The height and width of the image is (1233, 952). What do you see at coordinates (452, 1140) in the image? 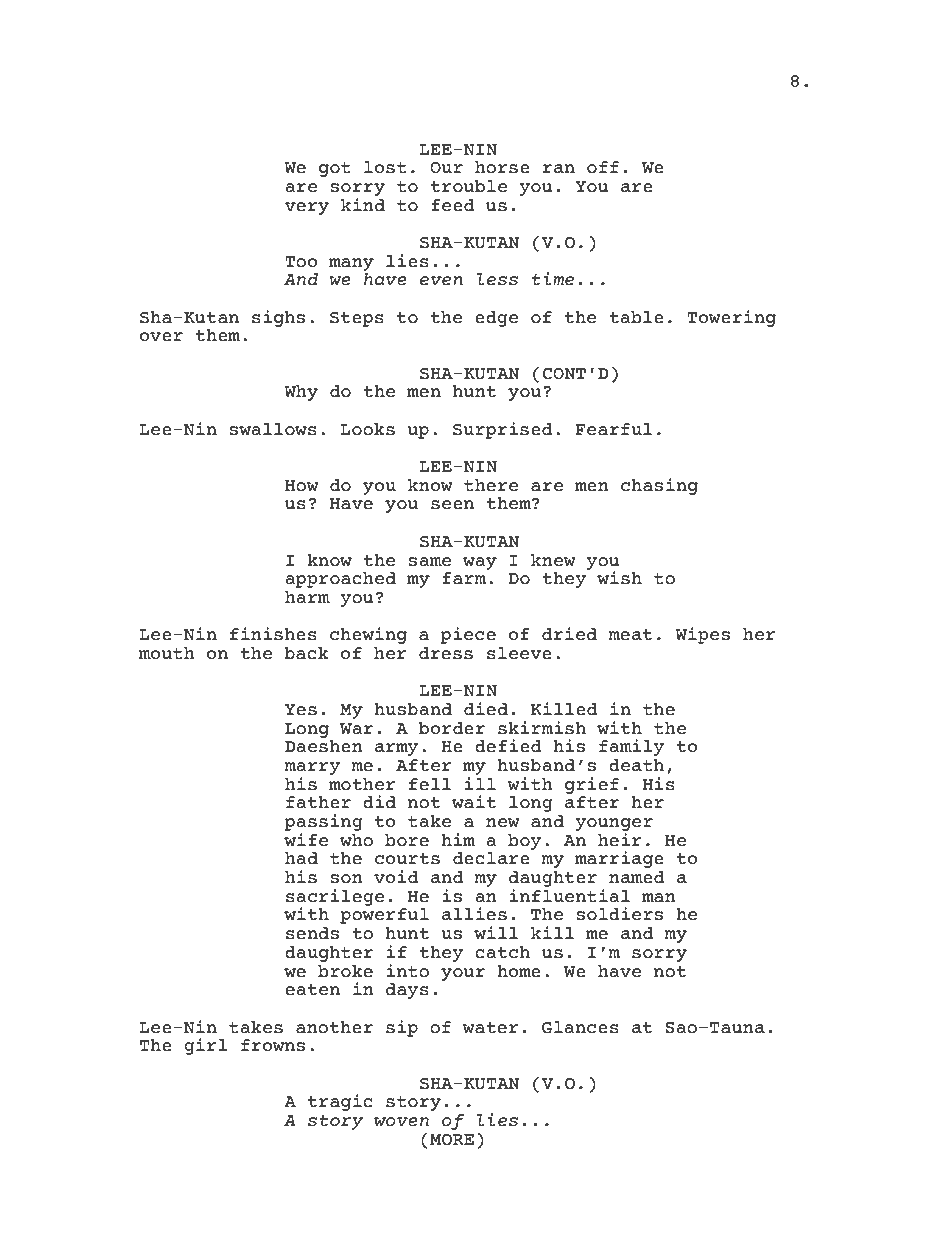
I see `MORE` at bounding box center [452, 1140].
